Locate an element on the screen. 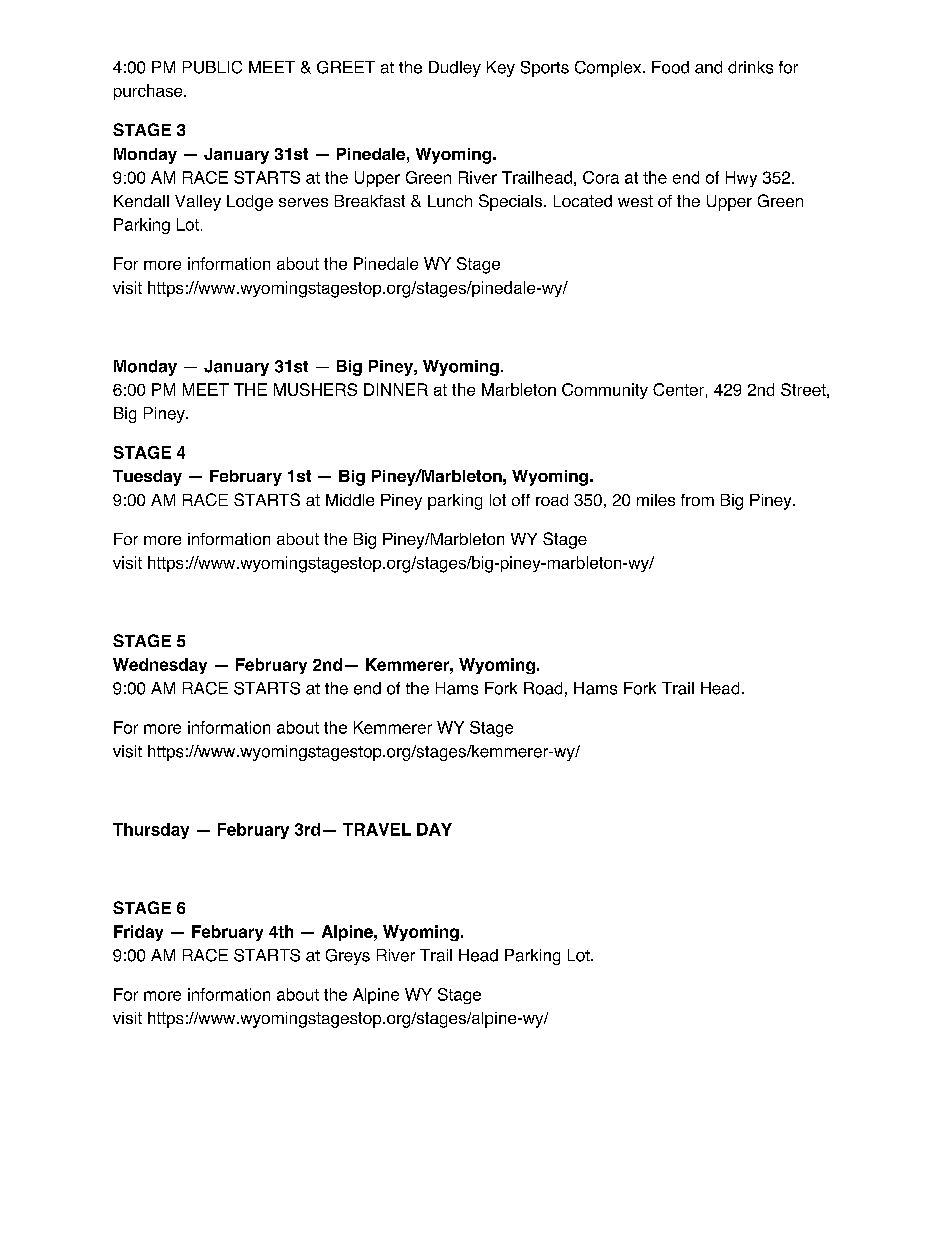 The image size is (952, 1233). Tuesday is located at coordinates (147, 478).
